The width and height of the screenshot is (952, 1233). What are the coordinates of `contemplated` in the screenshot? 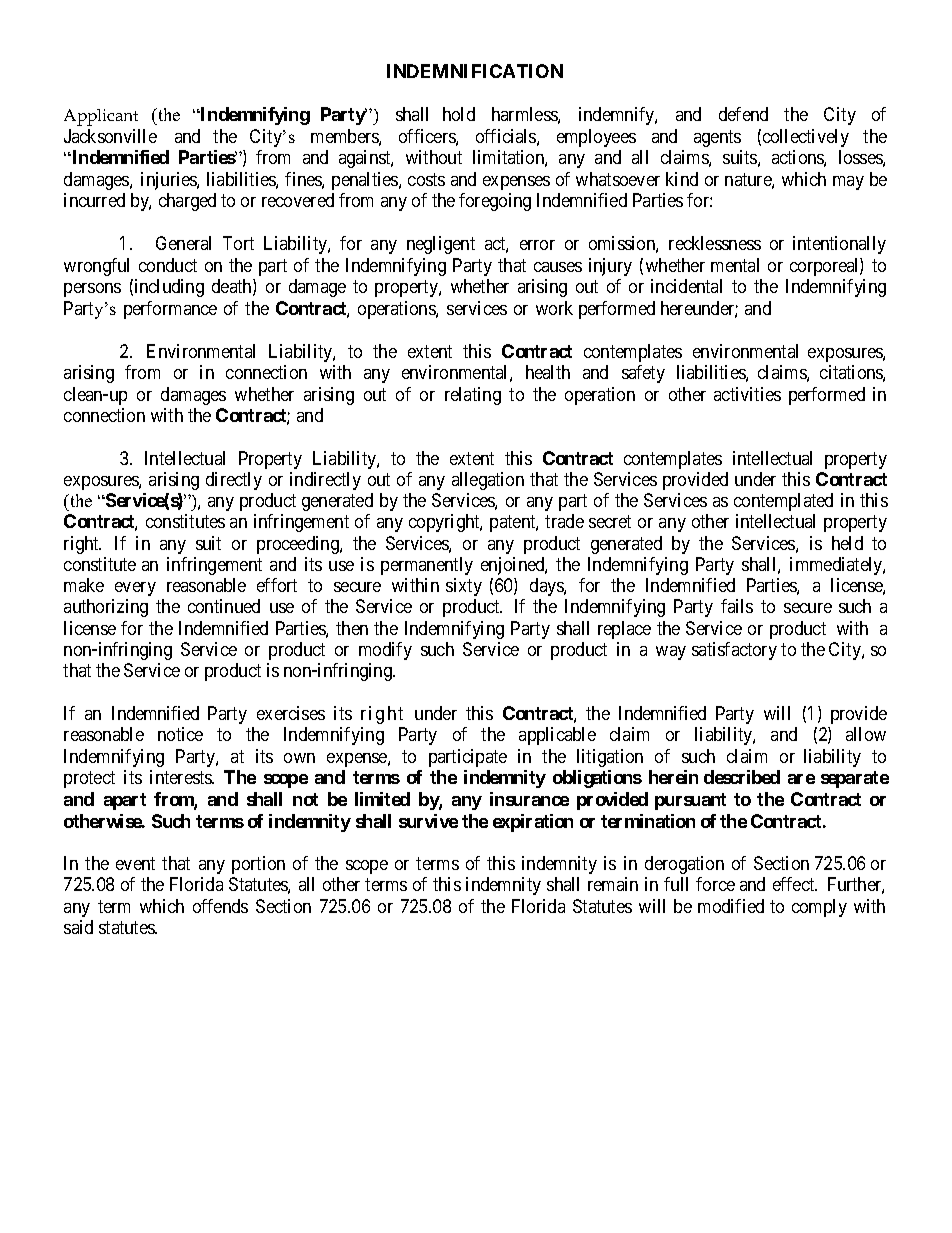 It's located at (783, 502).
